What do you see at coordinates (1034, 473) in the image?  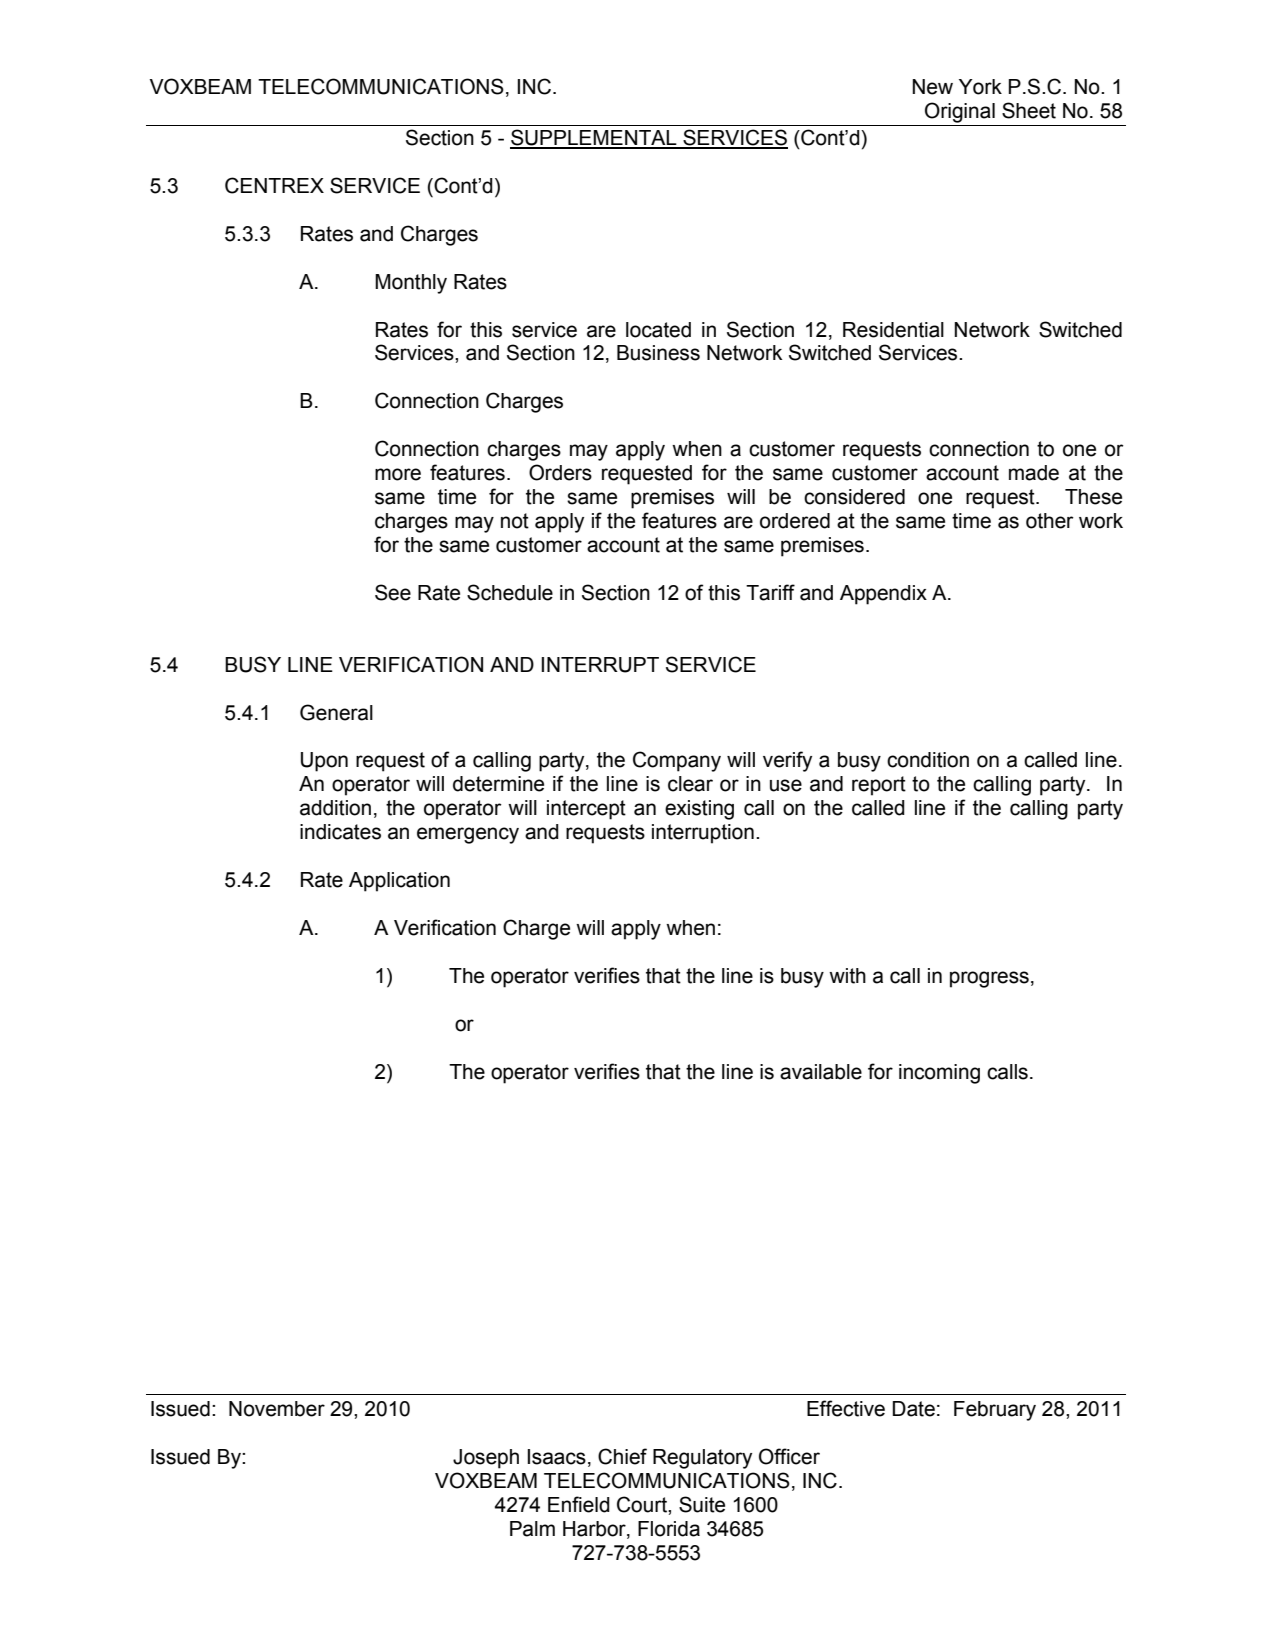 I see `made` at bounding box center [1034, 473].
